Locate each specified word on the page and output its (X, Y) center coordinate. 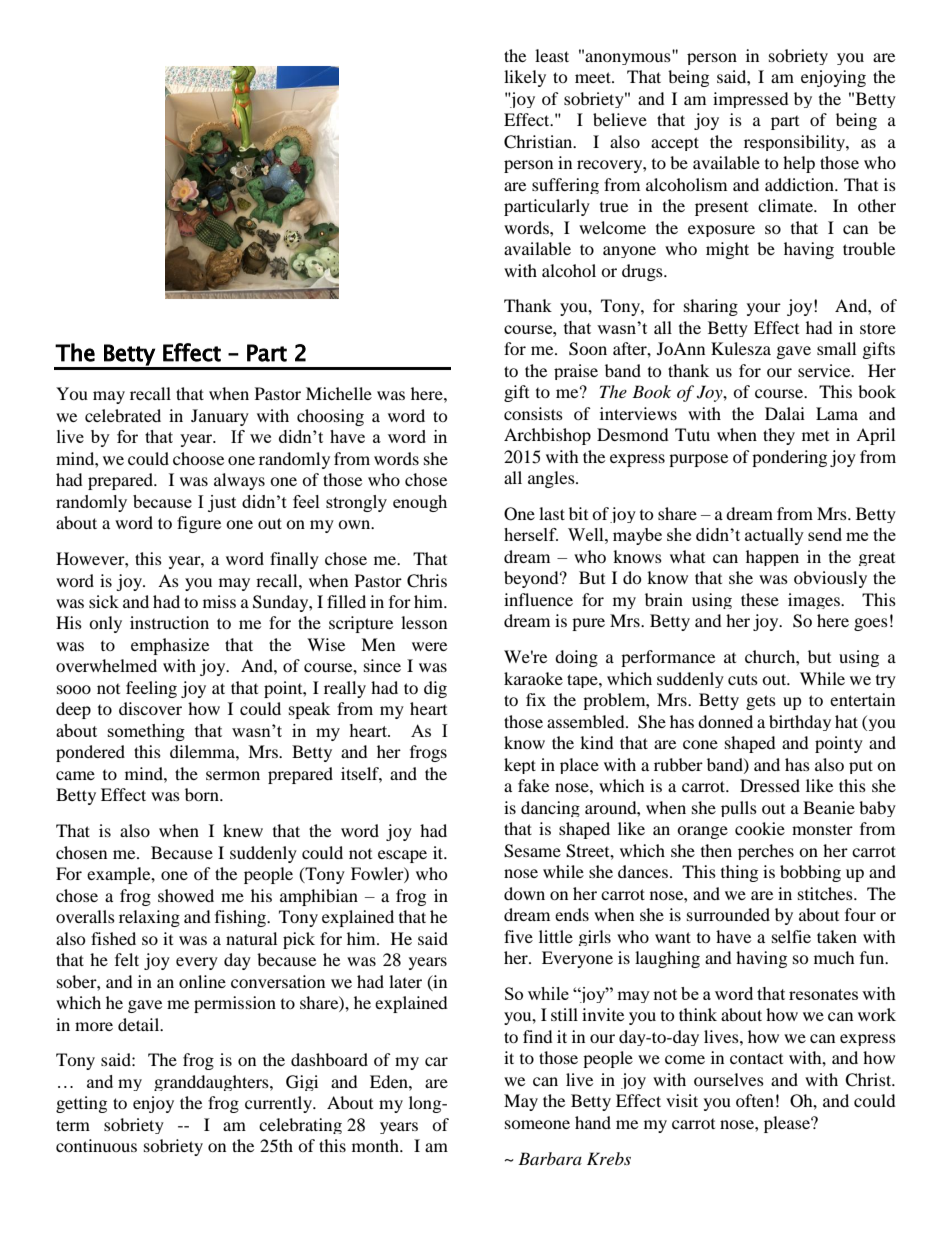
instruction (169, 622)
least (552, 55)
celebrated (123, 415)
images (815, 601)
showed (186, 895)
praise (576, 372)
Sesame (532, 851)
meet (594, 77)
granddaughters (212, 1083)
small (836, 348)
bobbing (810, 873)
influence (538, 599)
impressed (751, 100)
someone (537, 1124)
